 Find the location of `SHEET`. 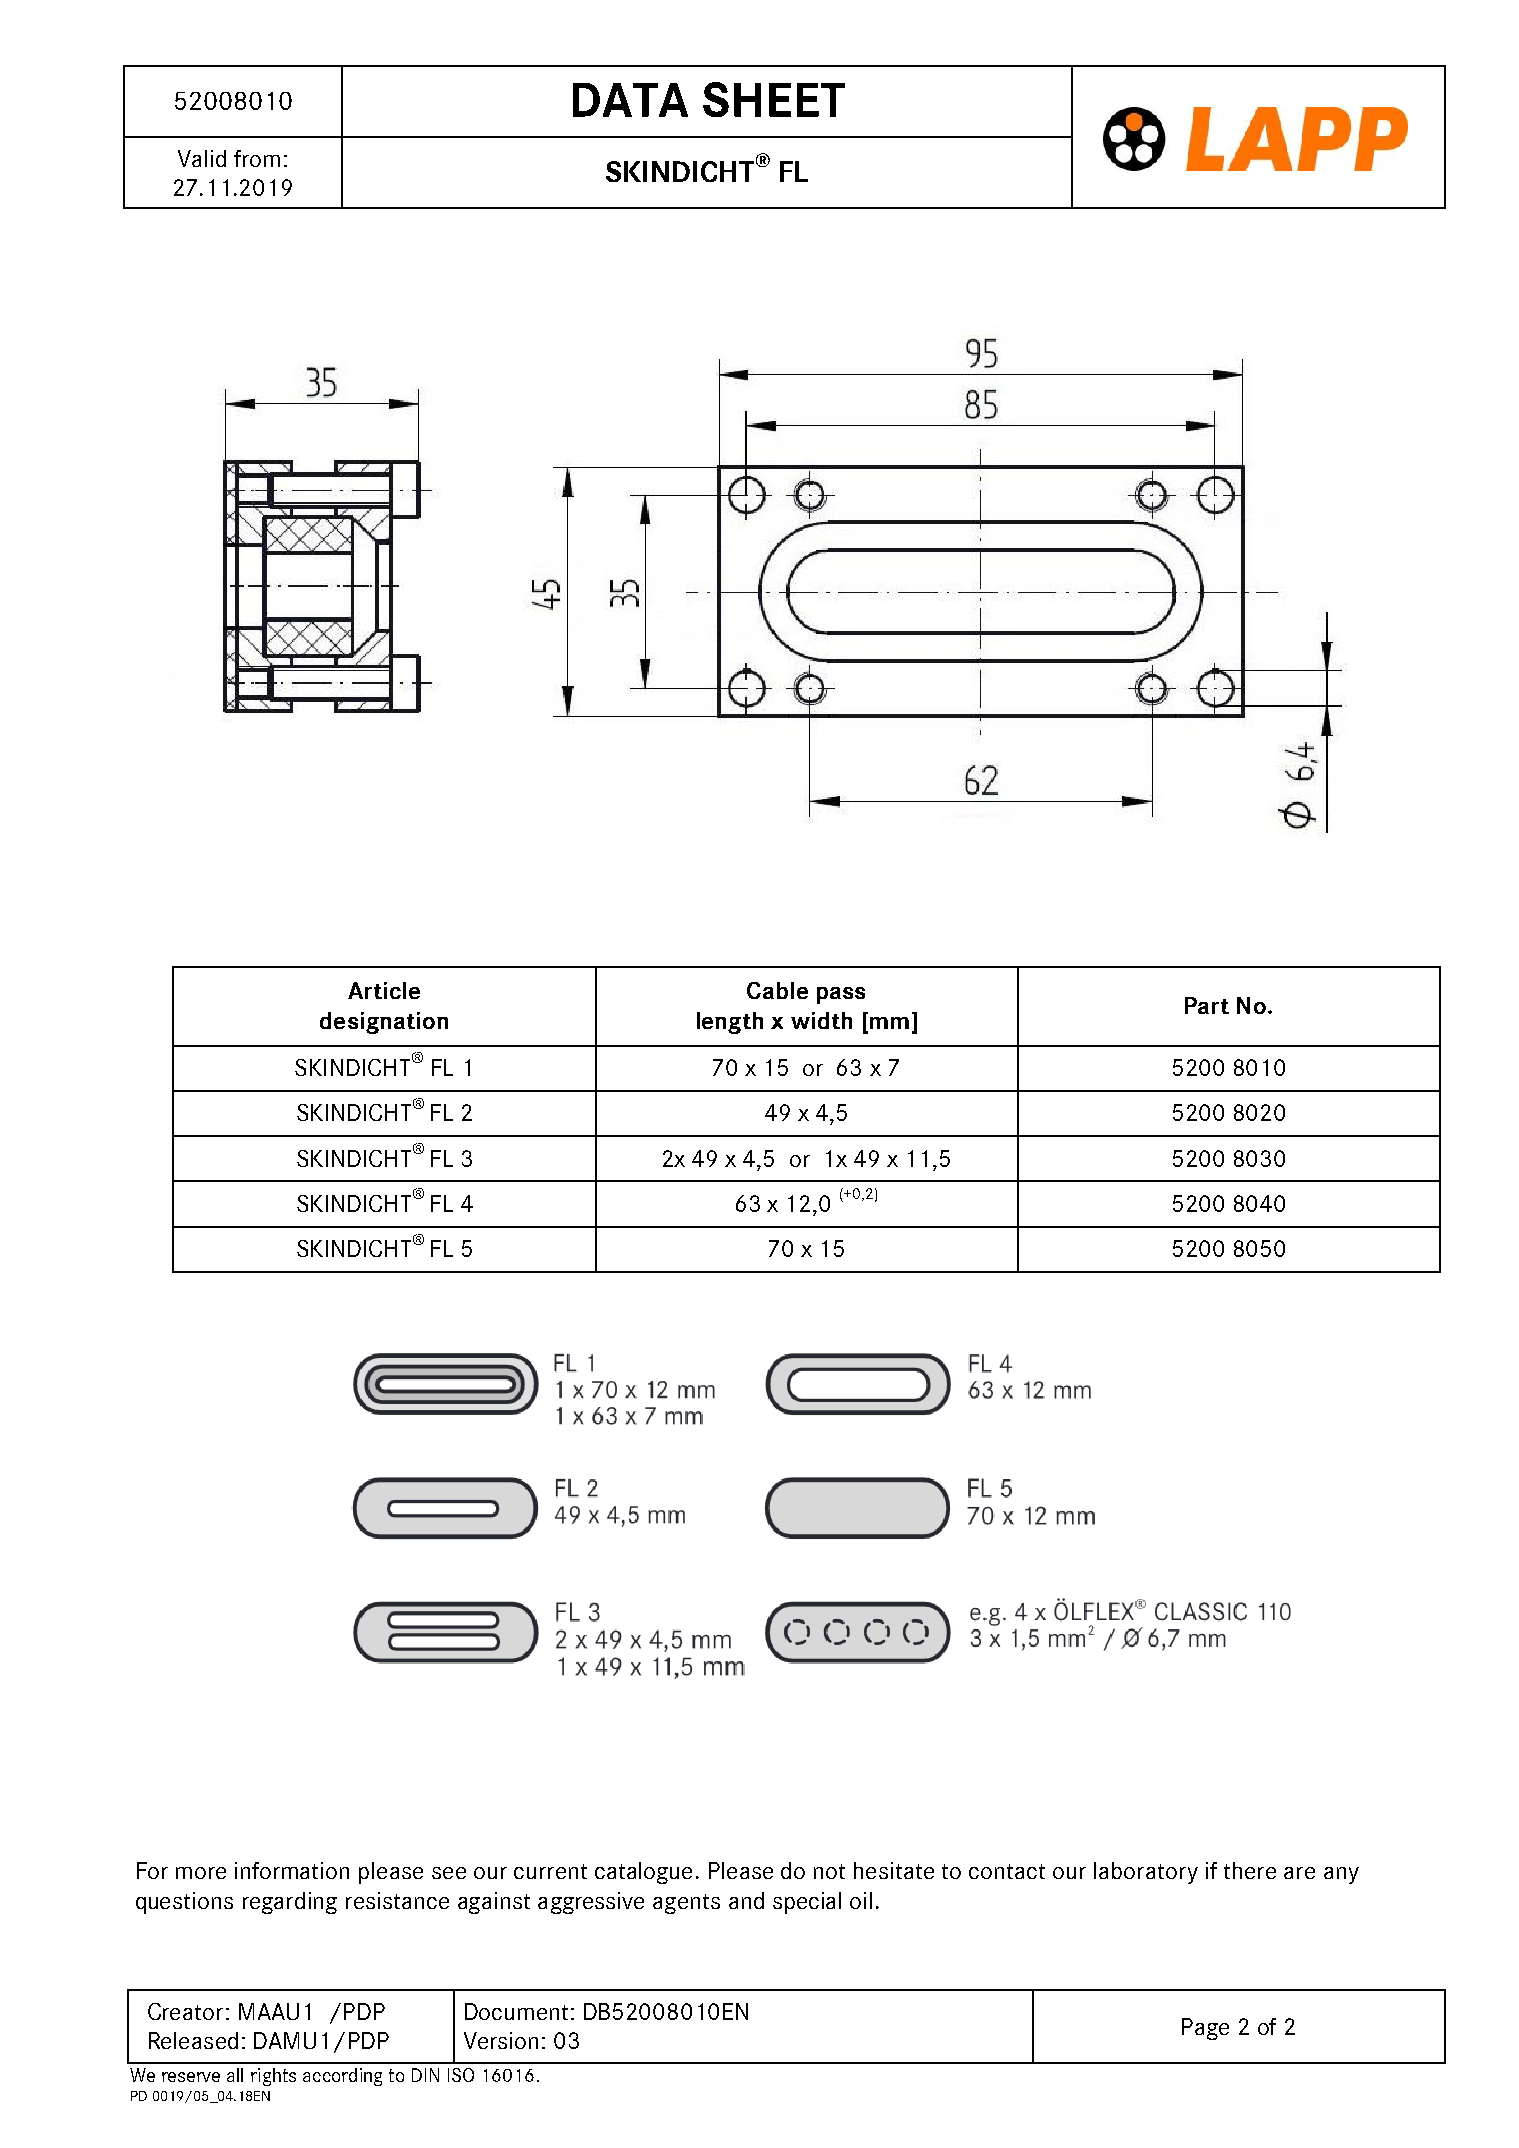

SHEET is located at coordinates (774, 99).
